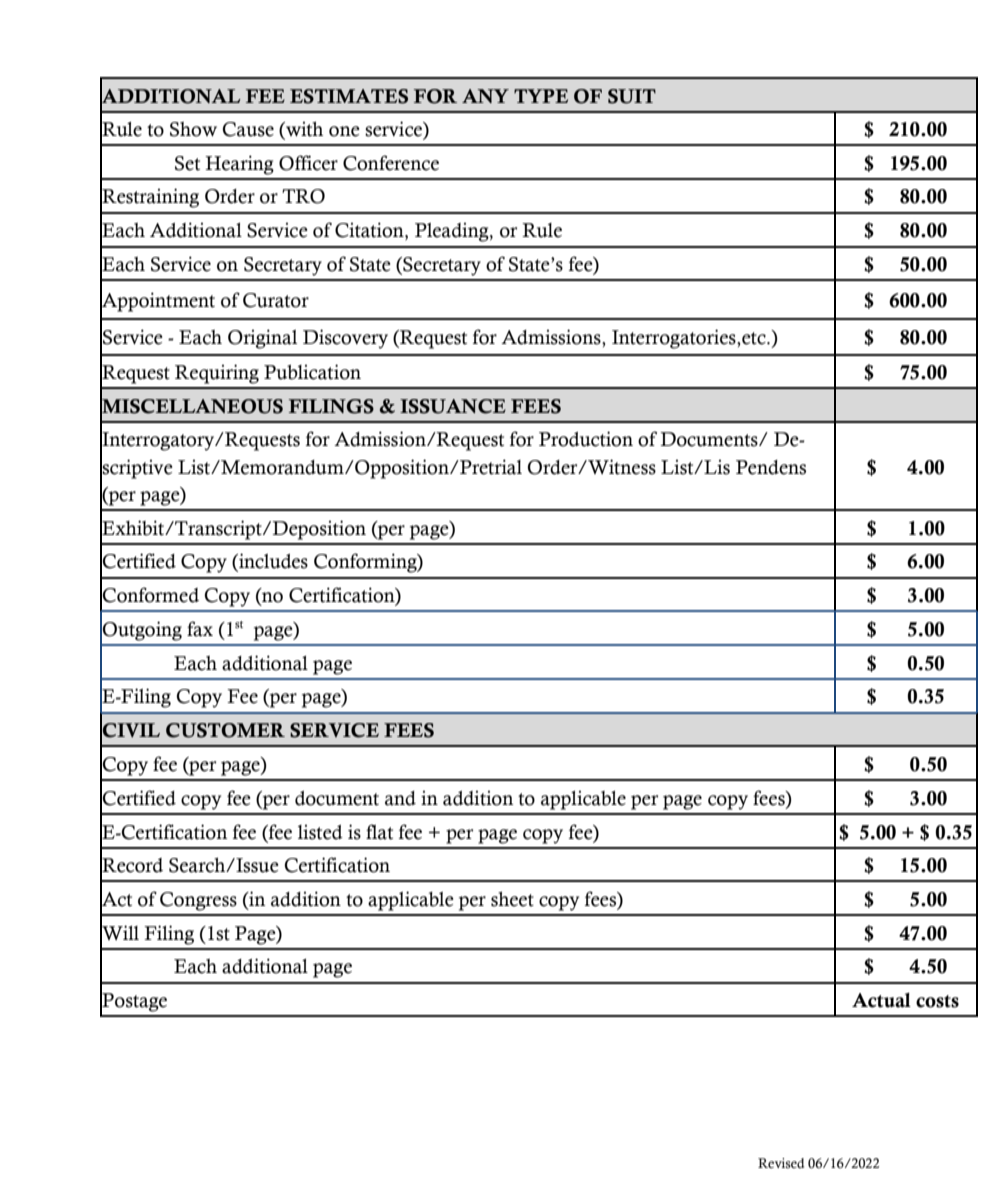 The height and width of the image is (1191, 1008). I want to click on Actual, so click(881, 1000).
